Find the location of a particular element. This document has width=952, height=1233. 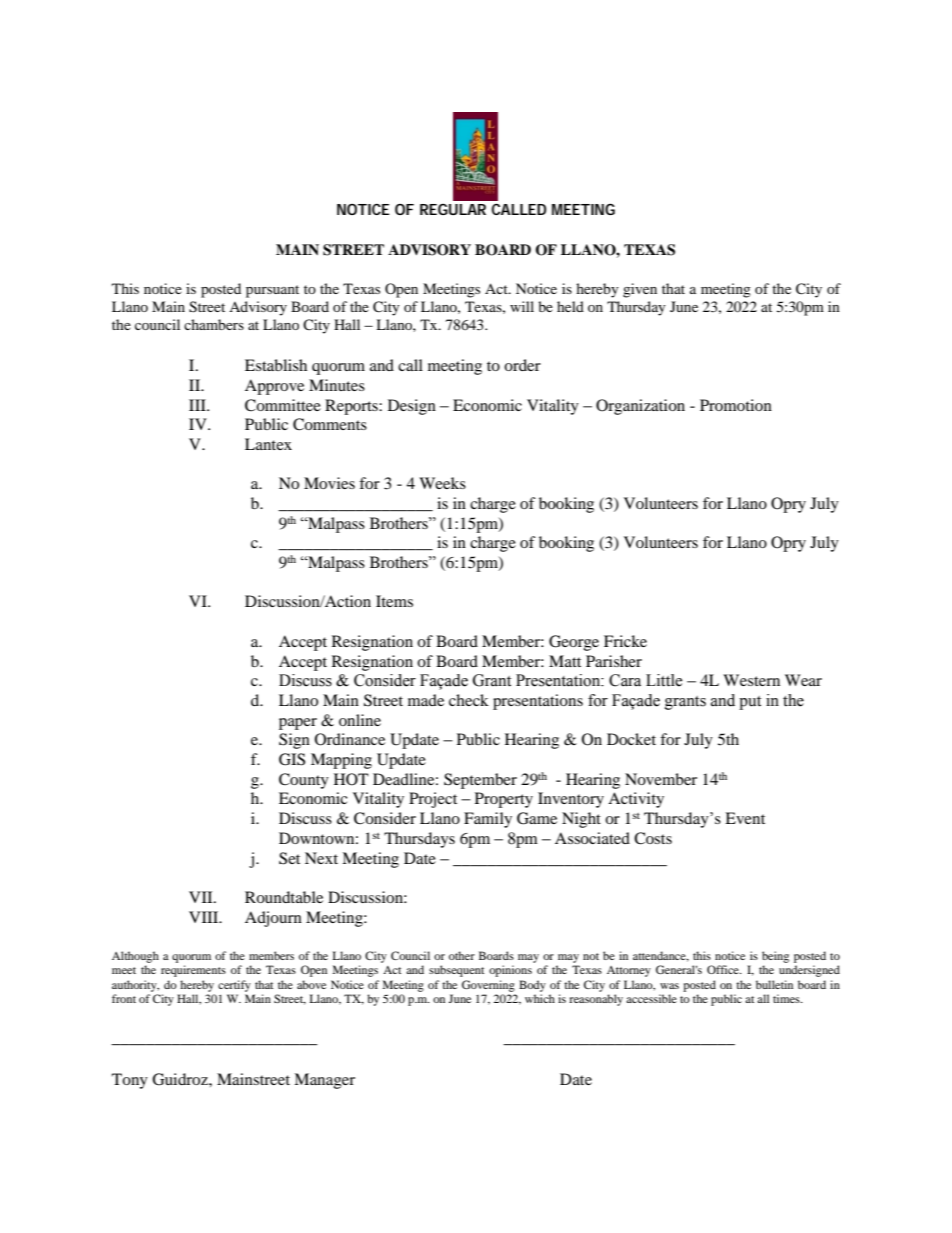

REGULAR is located at coordinates (453, 209).
